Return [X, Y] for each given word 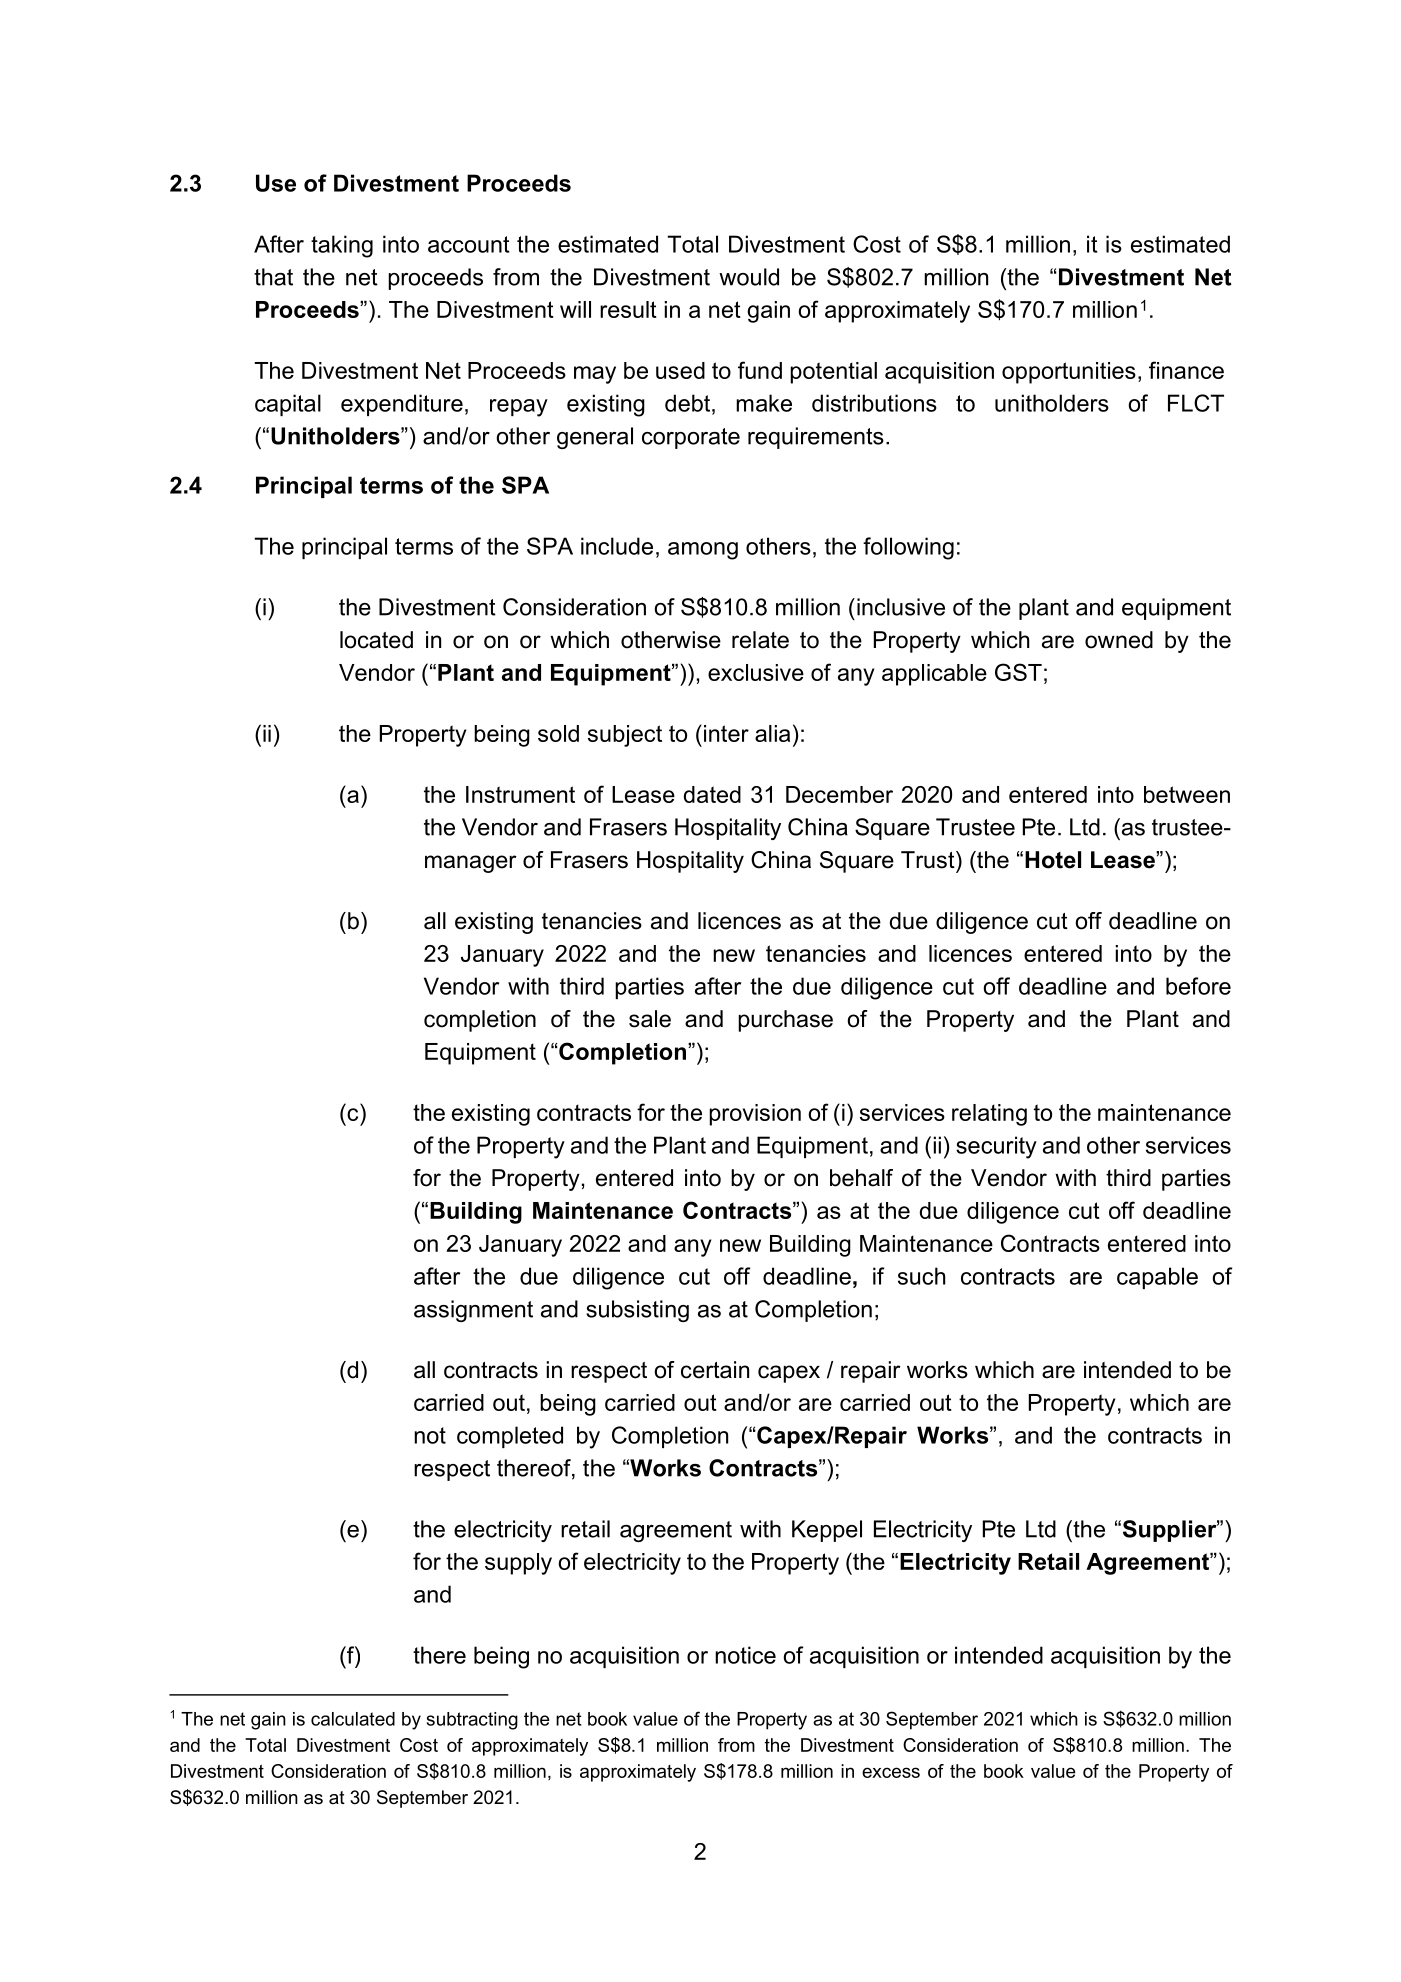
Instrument [520, 794]
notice [745, 1655]
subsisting [637, 1311]
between [1187, 794]
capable [1157, 1278]
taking [342, 246]
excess [891, 1772]
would [749, 277]
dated [712, 794]
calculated [353, 1719]
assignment [473, 1311]
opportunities [1069, 373]
